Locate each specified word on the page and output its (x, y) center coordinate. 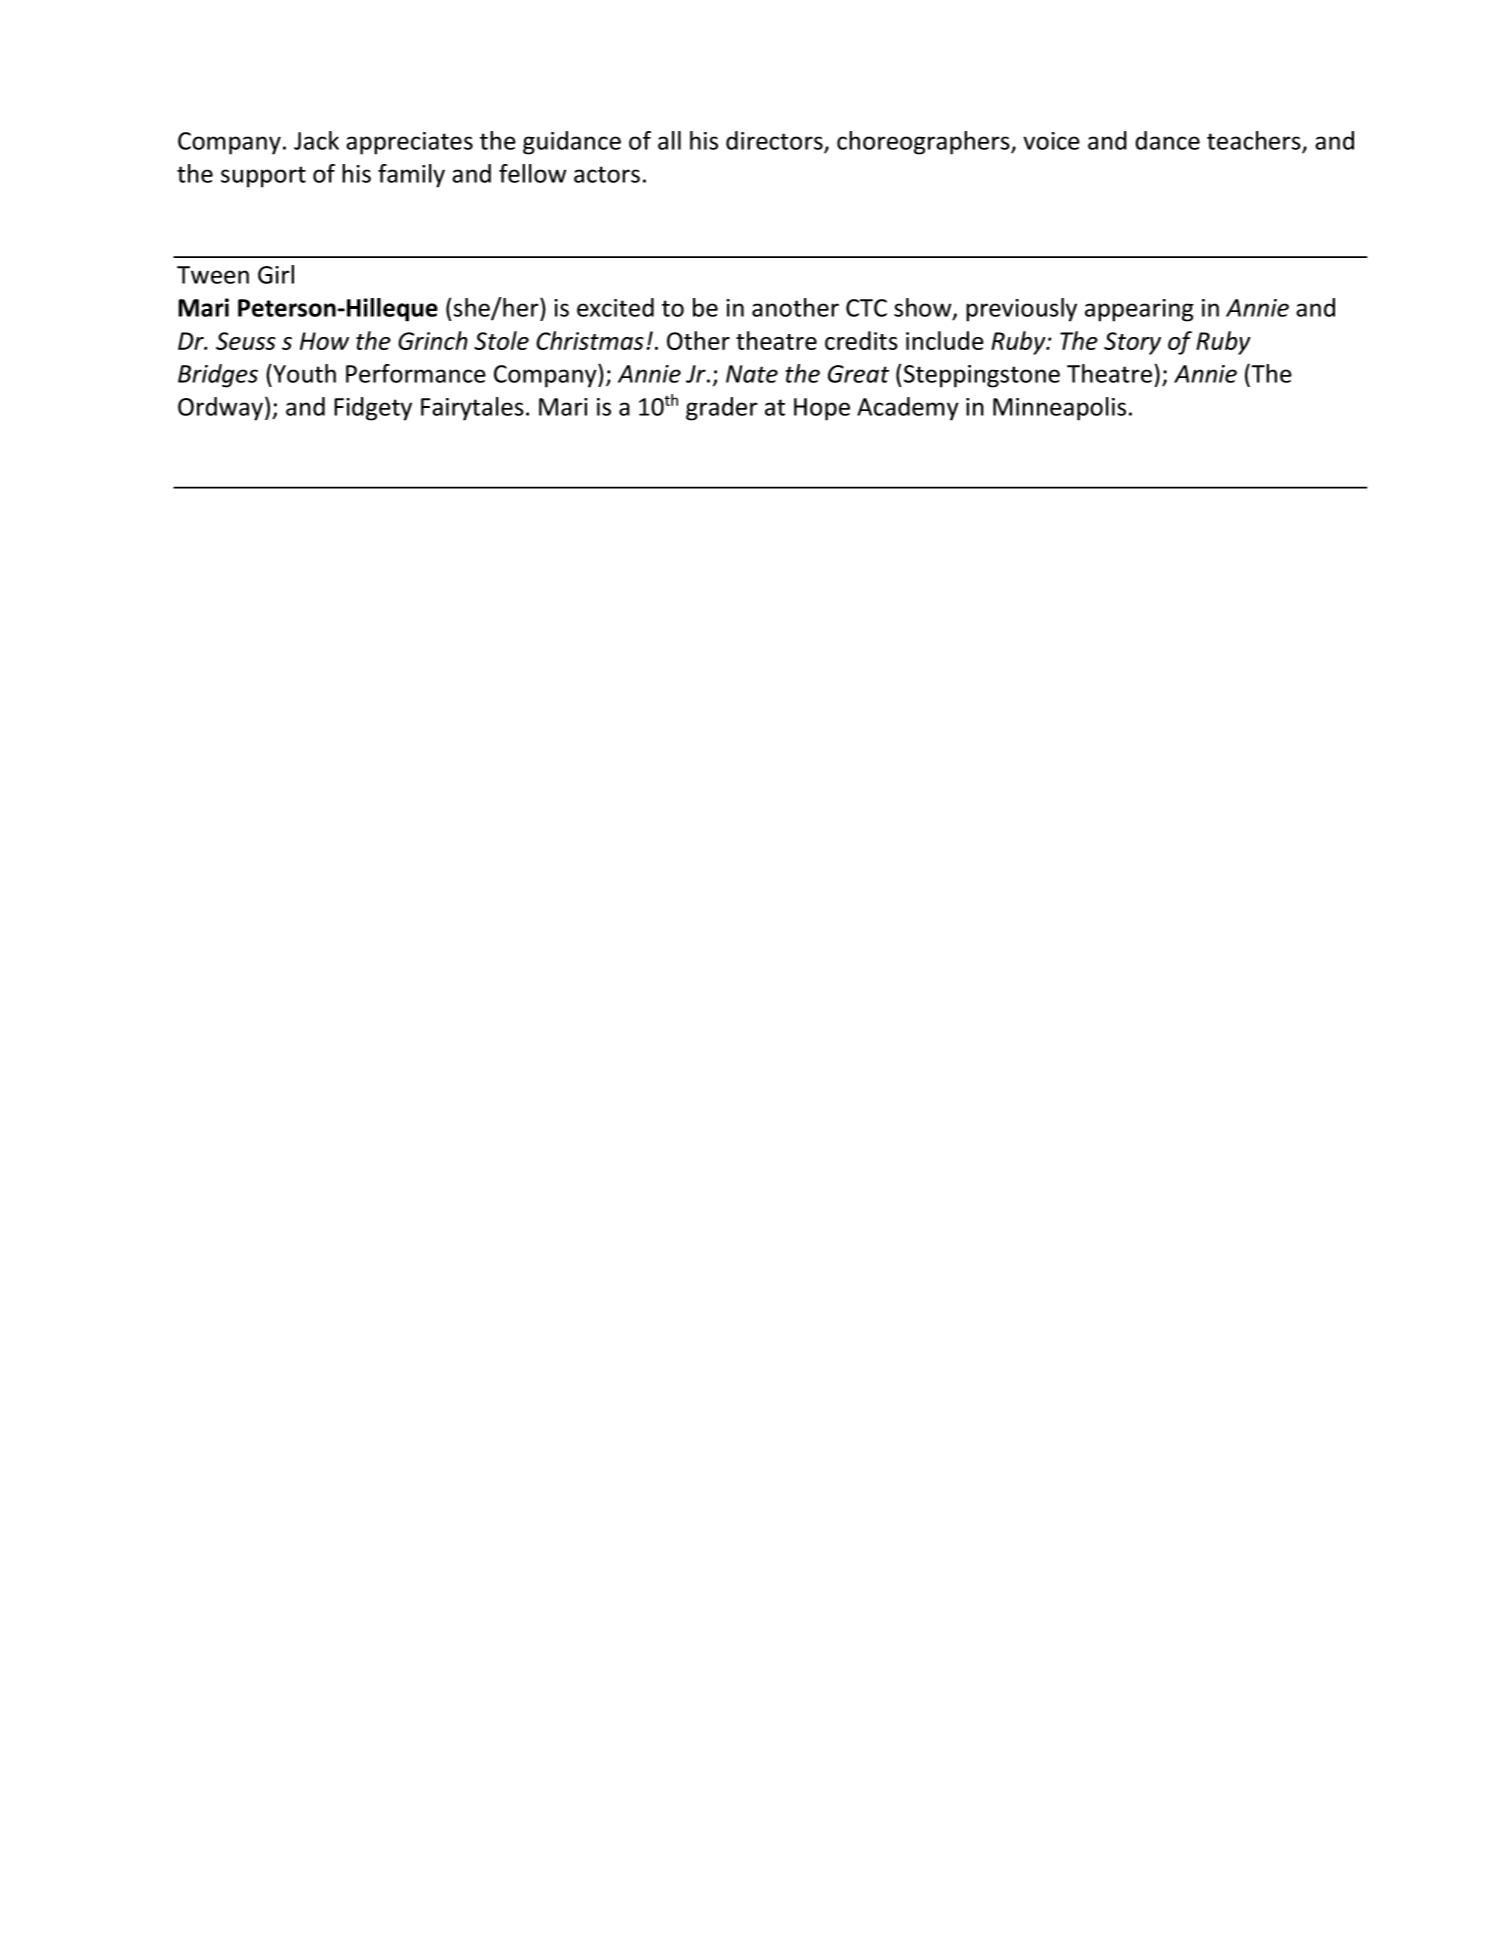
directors (774, 140)
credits (861, 340)
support (263, 177)
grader (722, 409)
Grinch (433, 340)
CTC (866, 308)
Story (1132, 343)
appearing (1139, 310)
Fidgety (373, 409)
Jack (316, 140)
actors (607, 174)
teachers (1254, 140)
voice (1051, 141)
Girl (276, 274)
